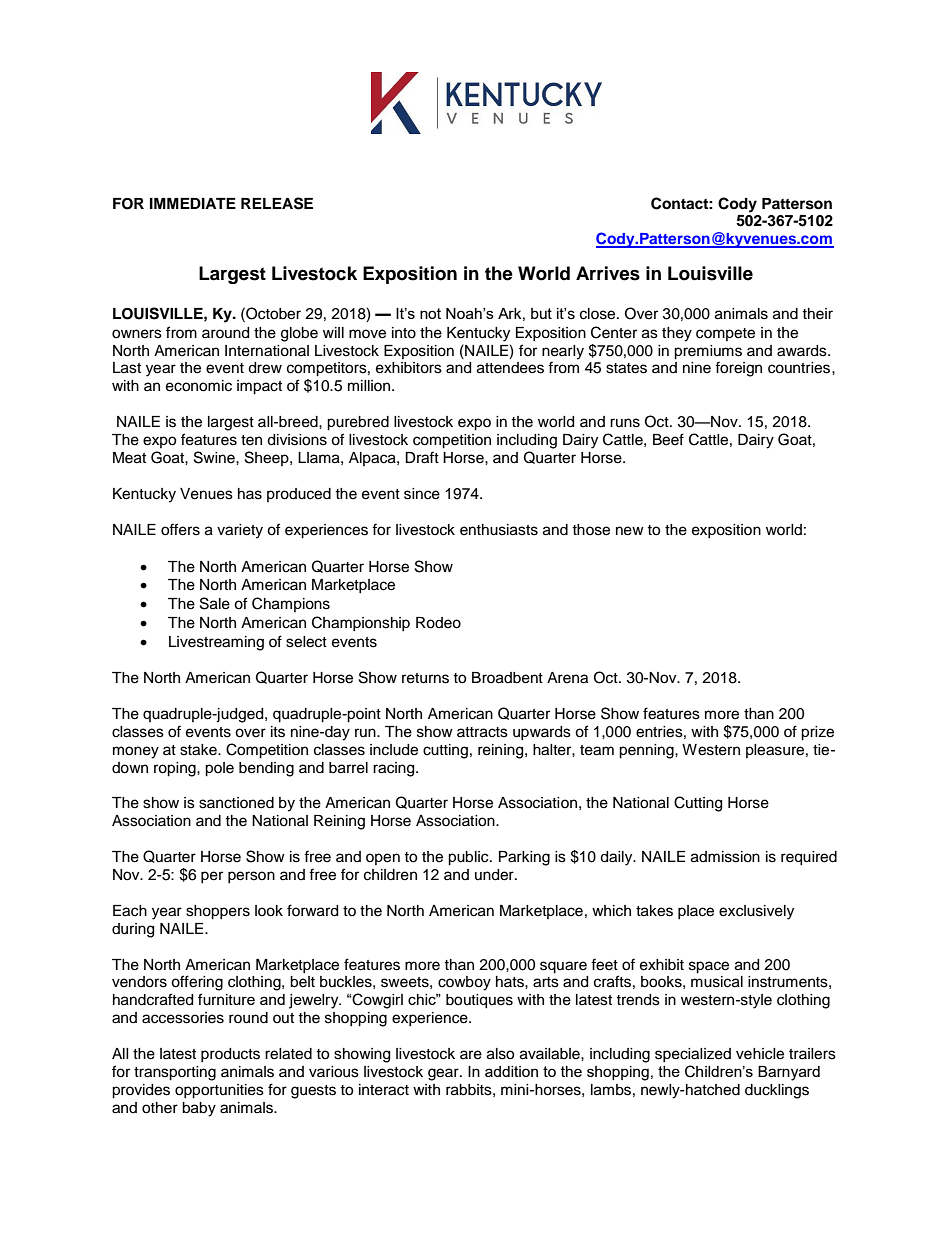  What do you see at coordinates (430, 313) in the screenshot?
I see `not` at bounding box center [430, 313].
